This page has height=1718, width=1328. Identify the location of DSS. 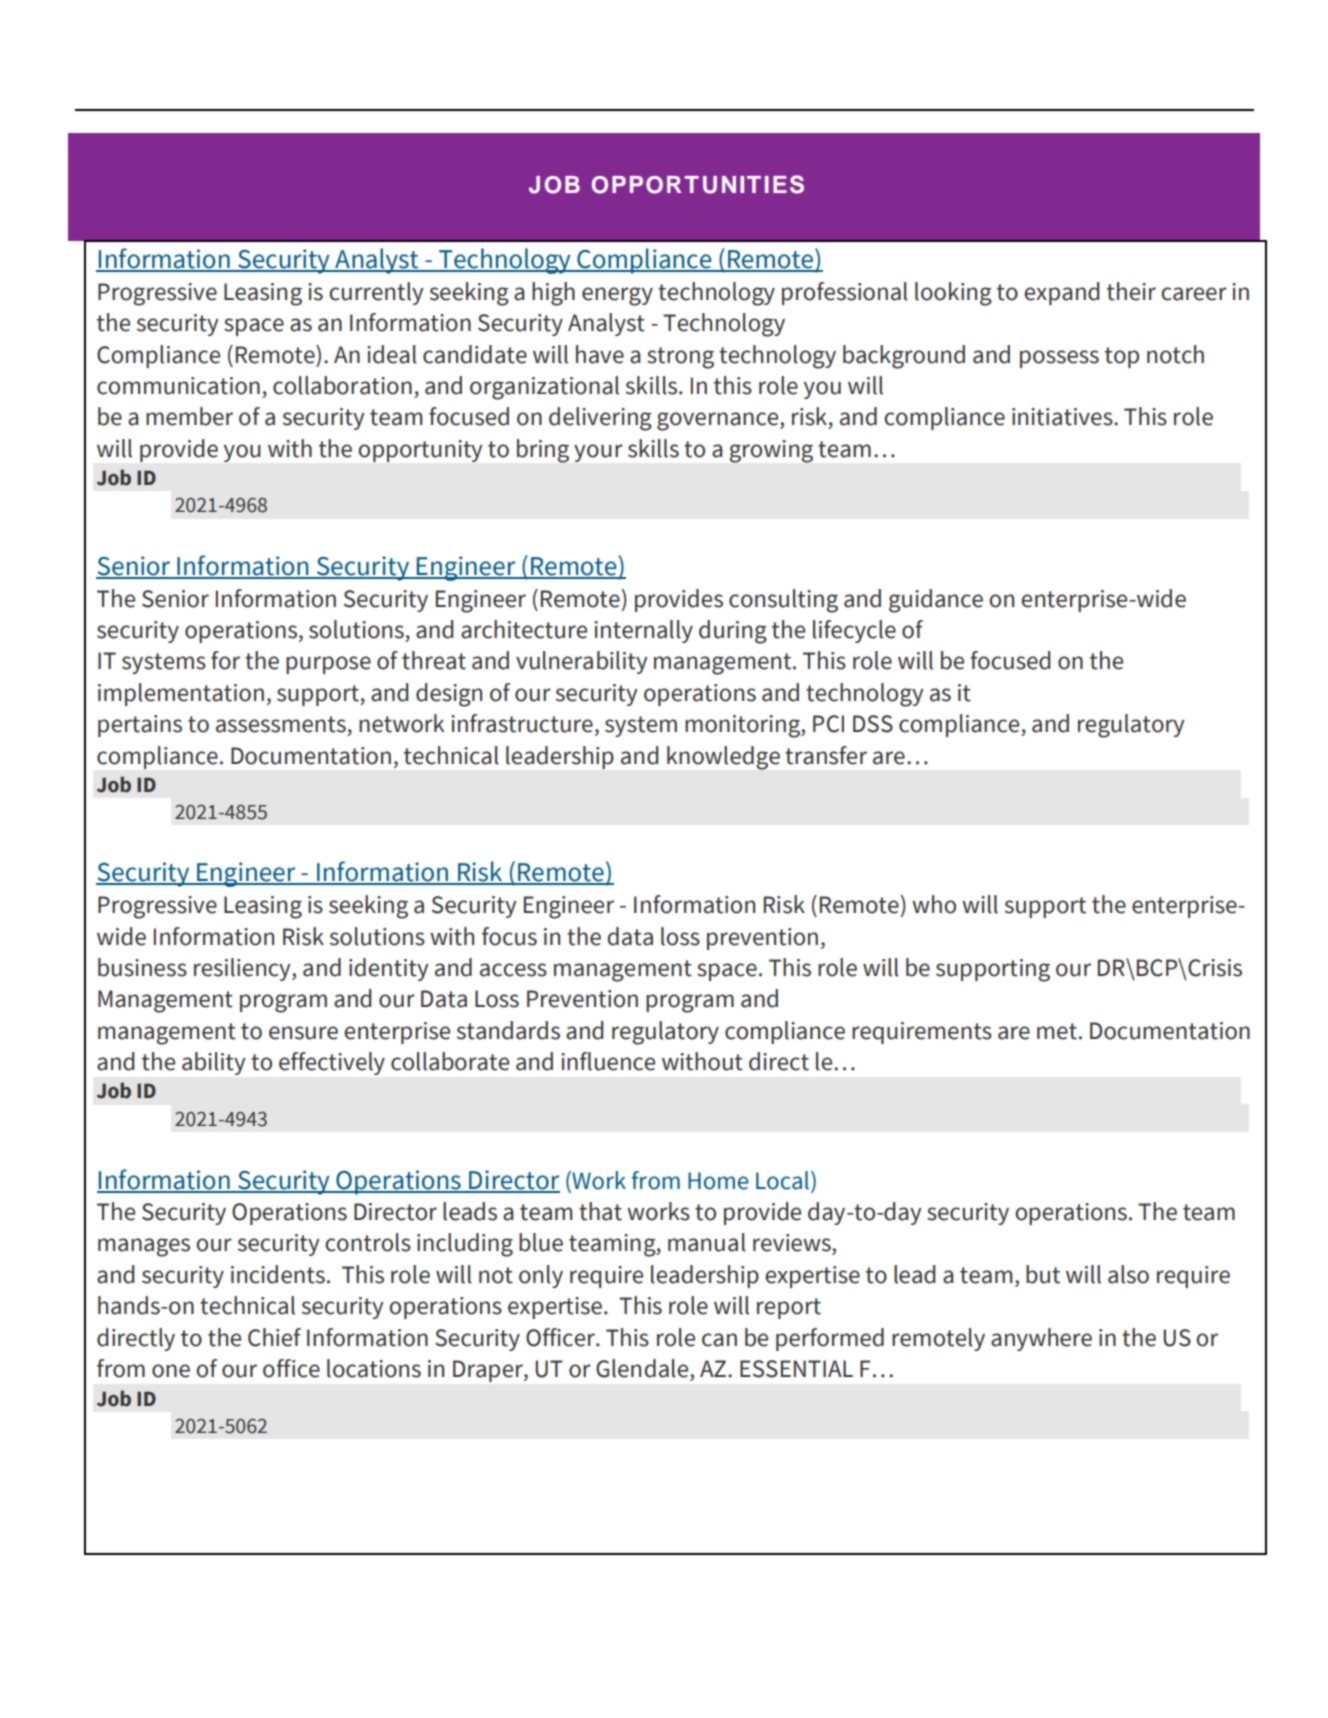
(873, 724).
